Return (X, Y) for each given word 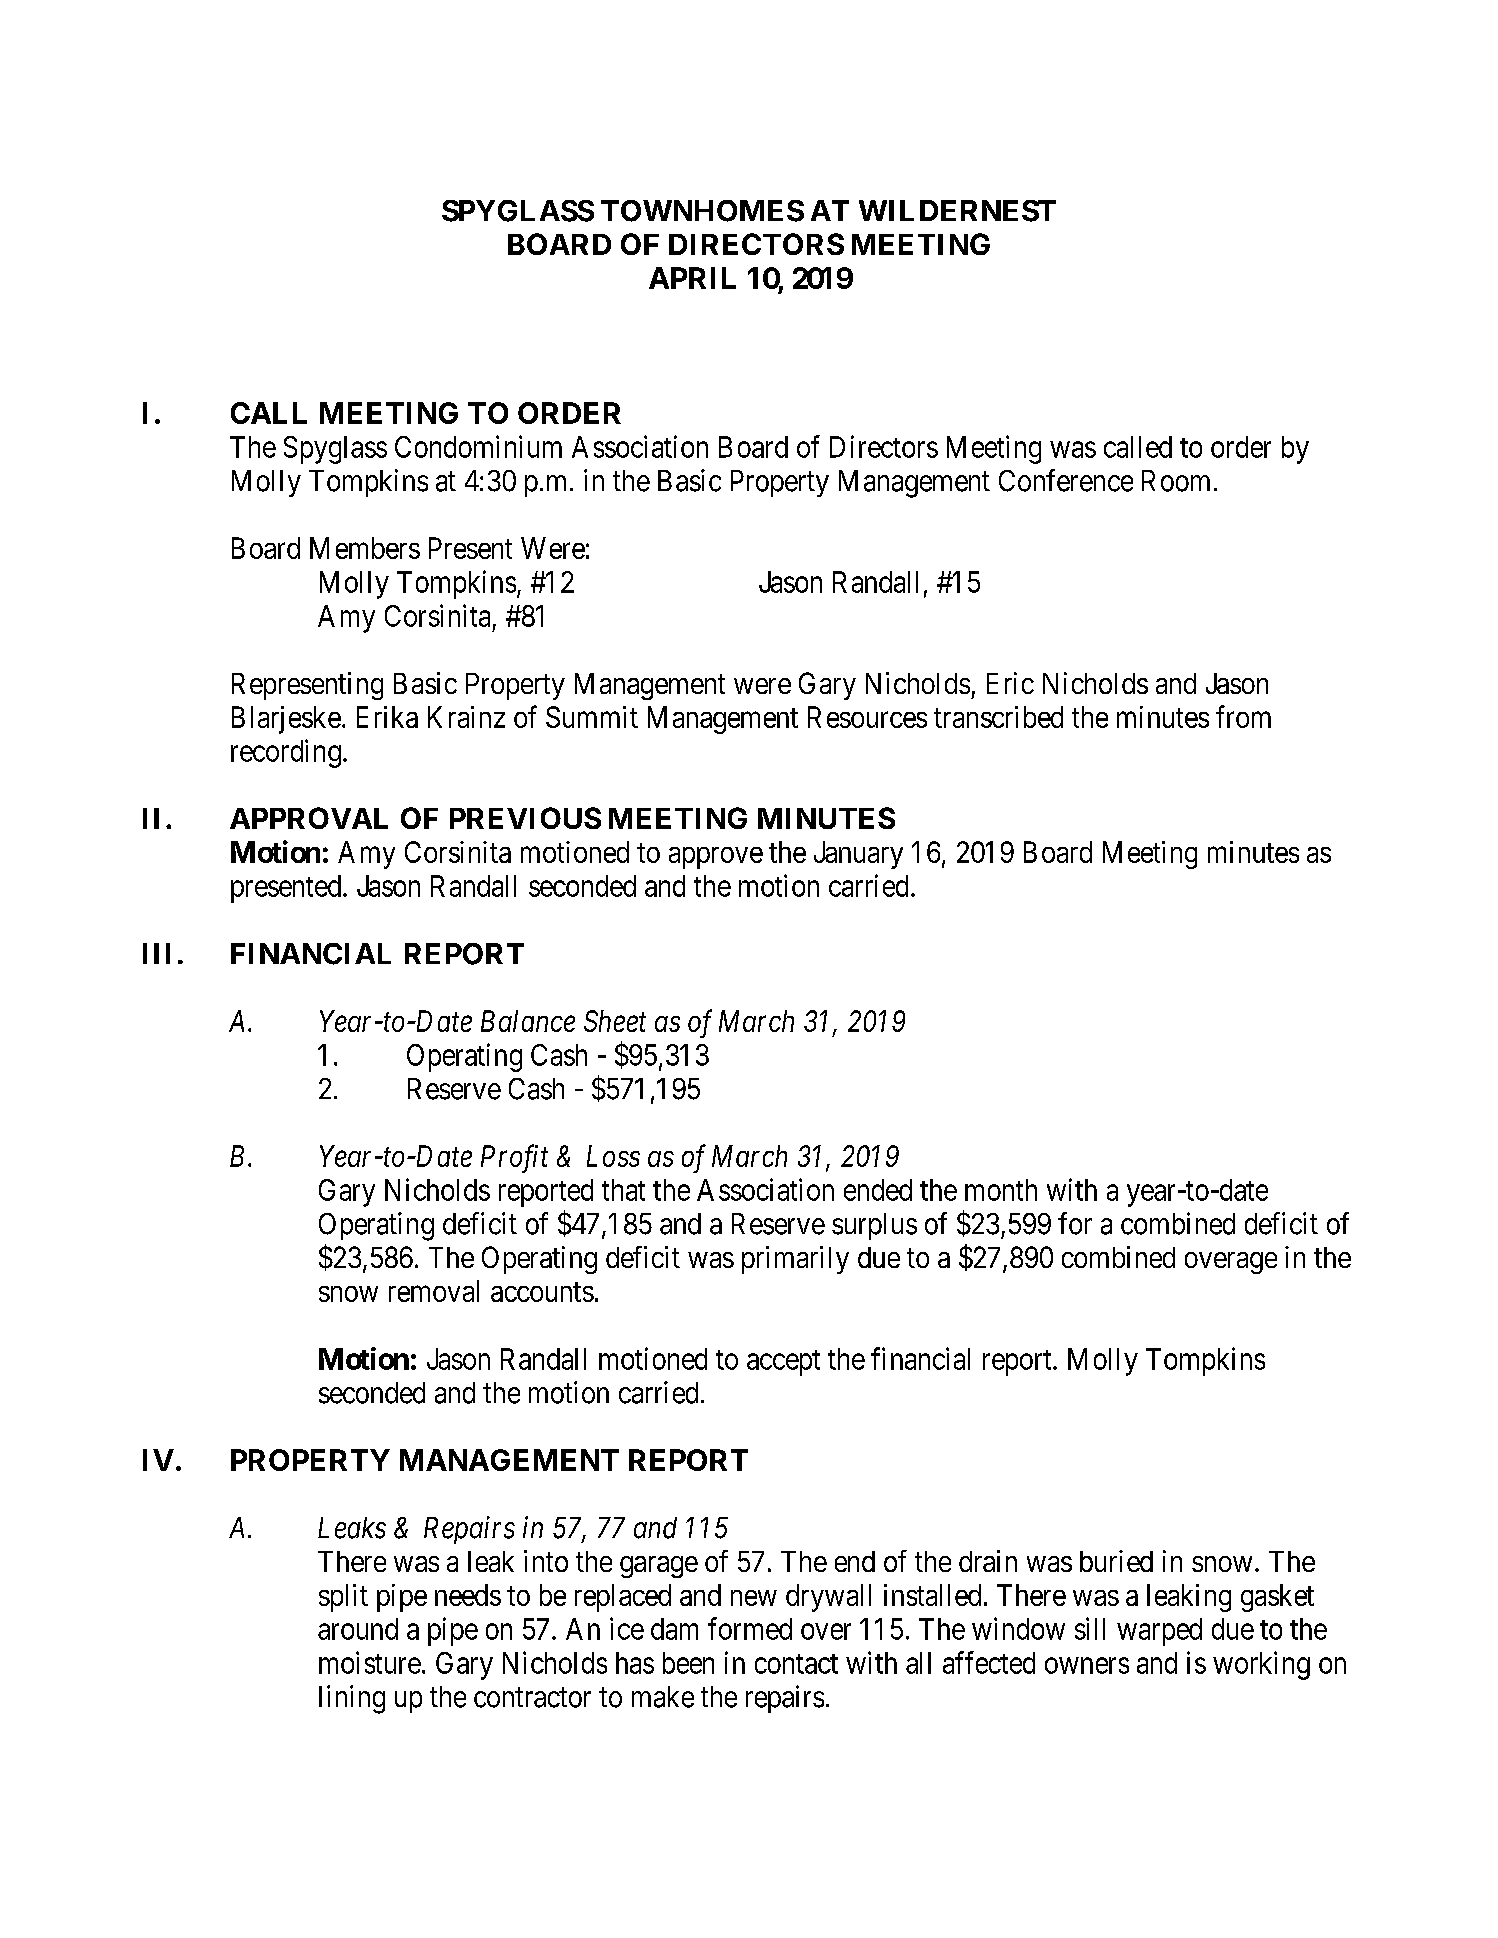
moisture (370, 1662)
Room (1176, 481)
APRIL (692, 278)
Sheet (615, 1021)
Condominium (478, 446)
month (1001, 1190)
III (156, 953)
